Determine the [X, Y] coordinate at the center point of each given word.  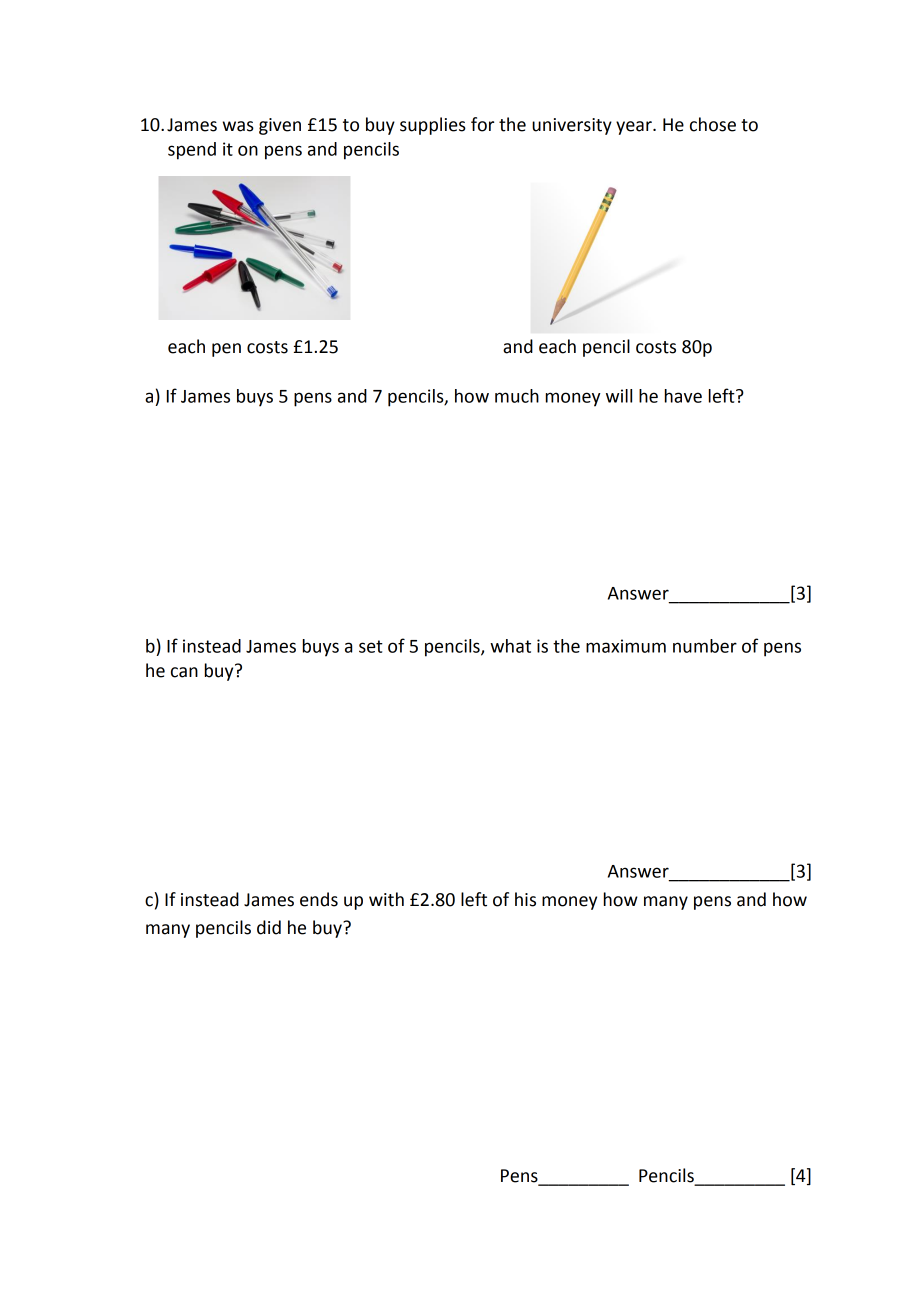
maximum [626, 646]
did [269, 927]
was [238, 126]
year [635, 128]
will [619, 396]
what [510, 646]
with [386, 899]
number [705, 646]
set [371, 646]
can [184, 672]
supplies [433, 126]
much [517, 396]
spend [192, 151]
